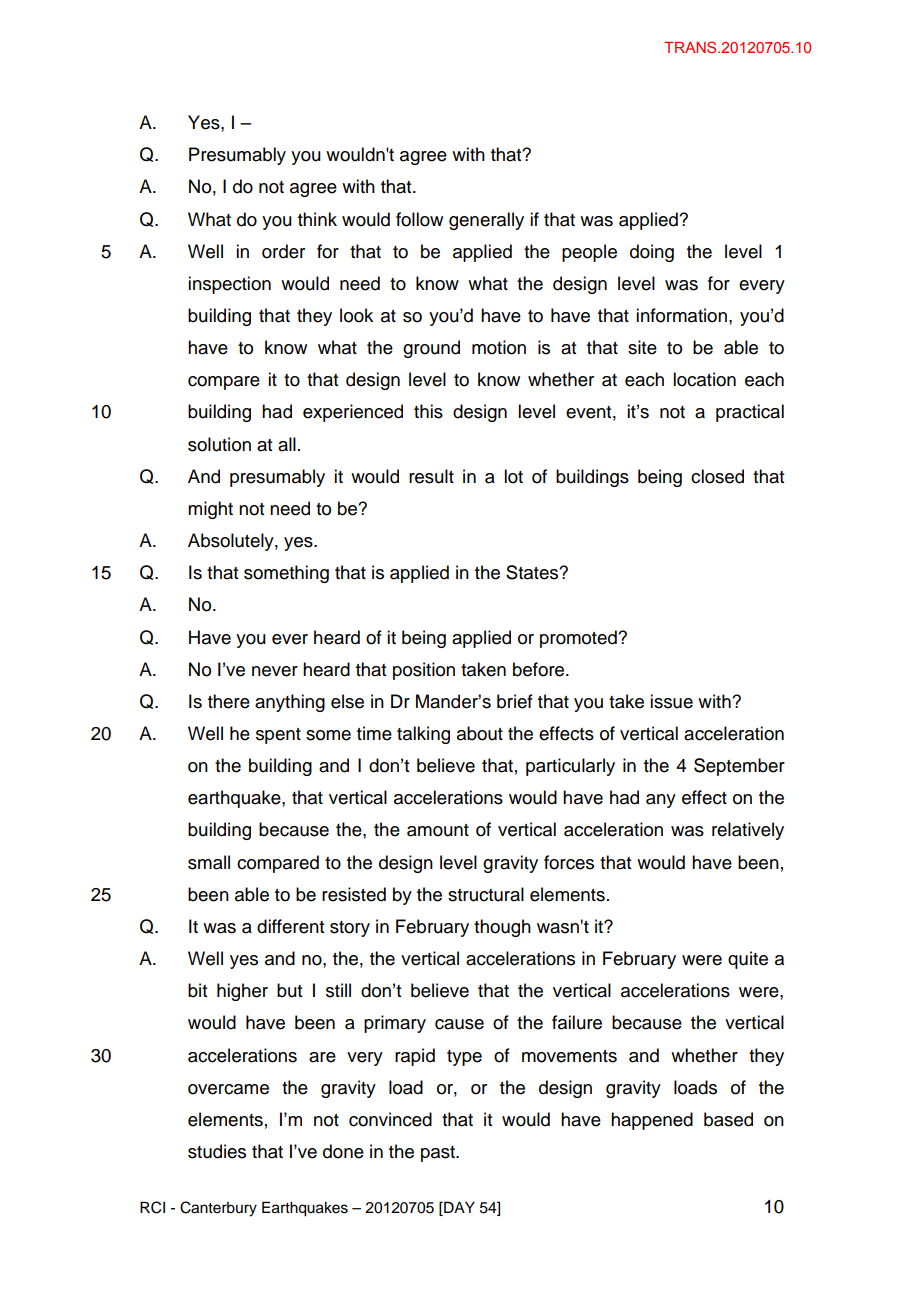  What do you see at coordinates (486, 221) in the page?
I see `generally` at bounding box center [486, 221].
